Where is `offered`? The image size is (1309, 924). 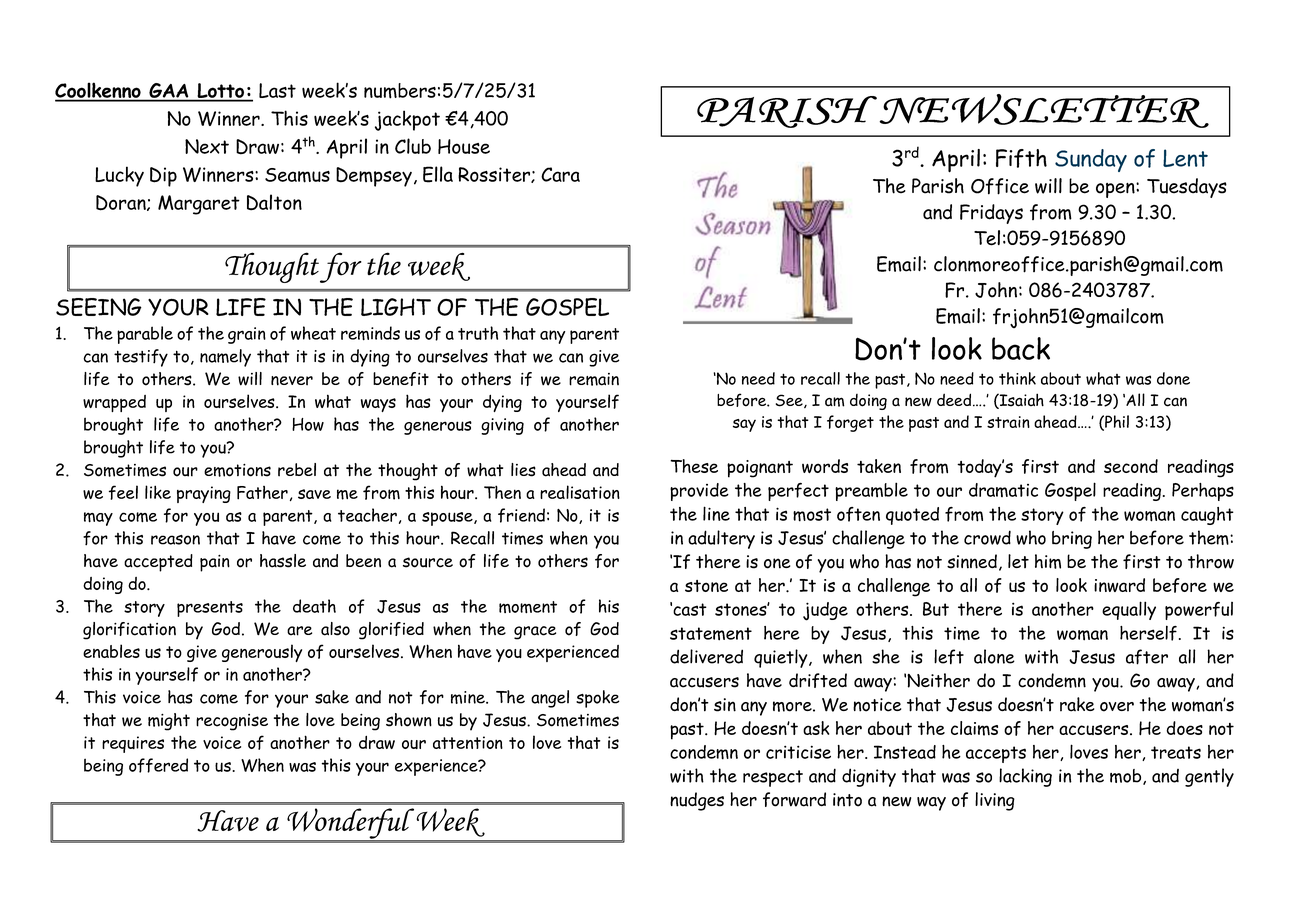 offered is located at coordinates (158, 765).
